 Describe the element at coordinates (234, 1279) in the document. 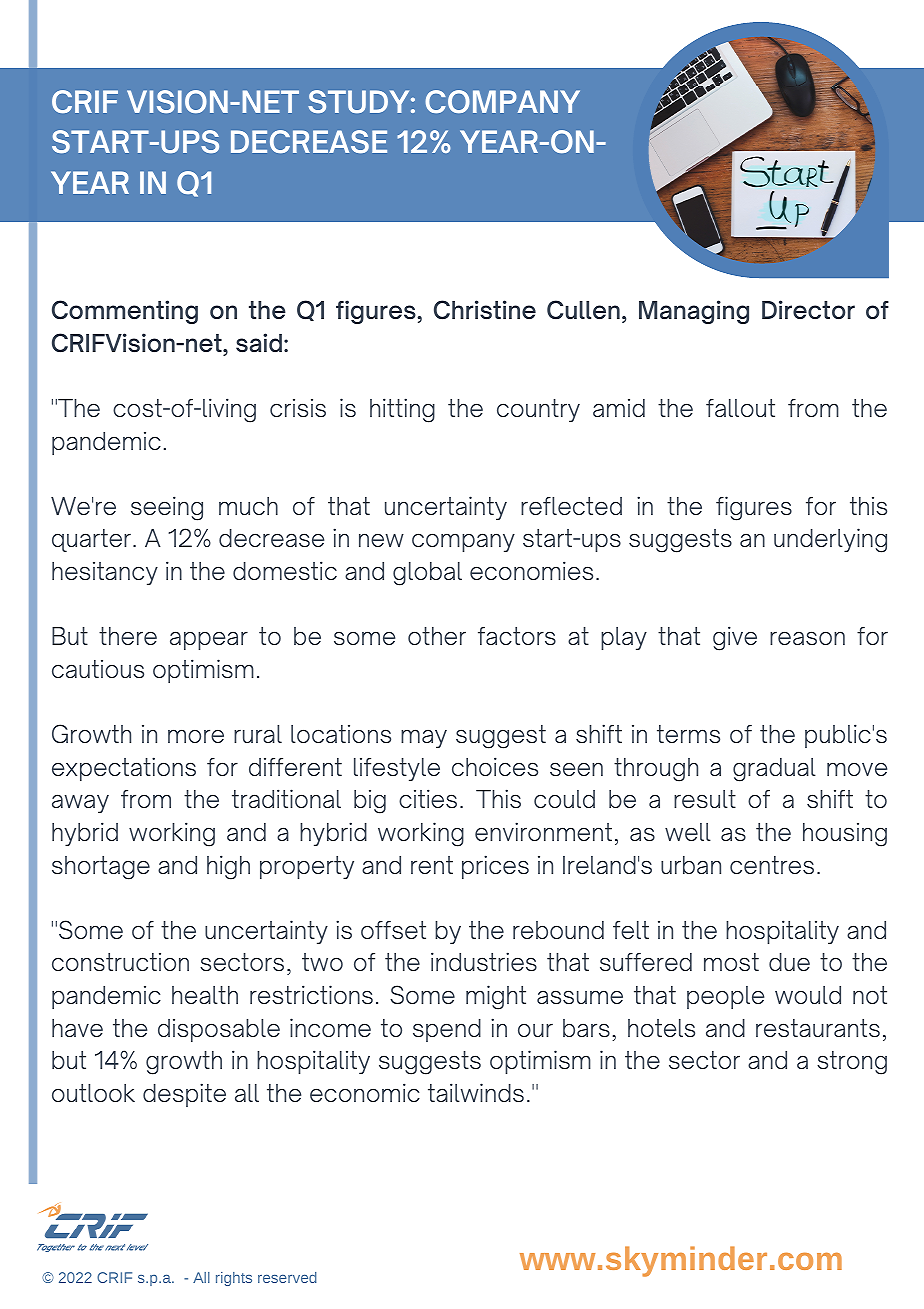

I see `rights` at that location.
